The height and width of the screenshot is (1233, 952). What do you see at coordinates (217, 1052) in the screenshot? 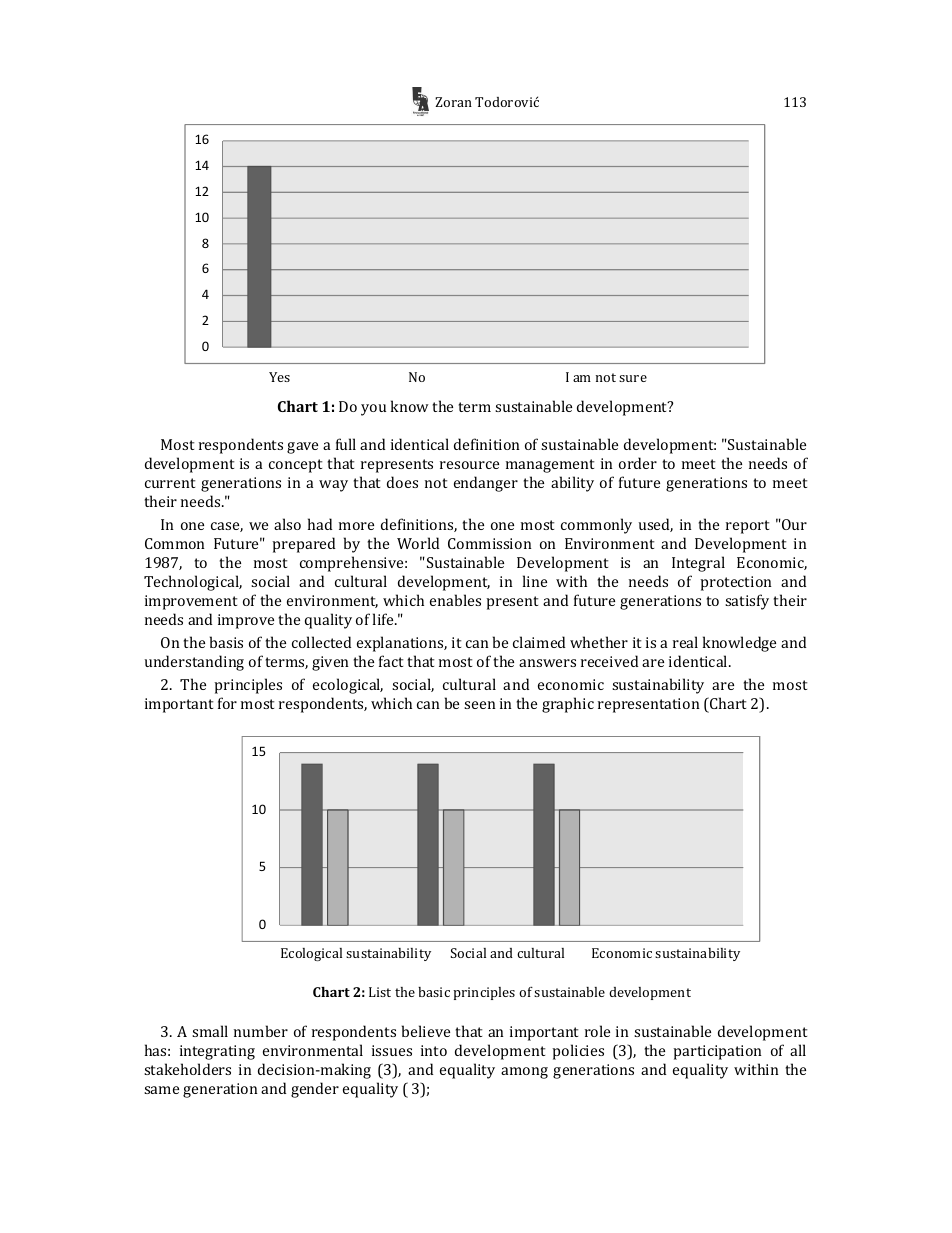
I see `integrating` at bounding box center [217, 1052].
